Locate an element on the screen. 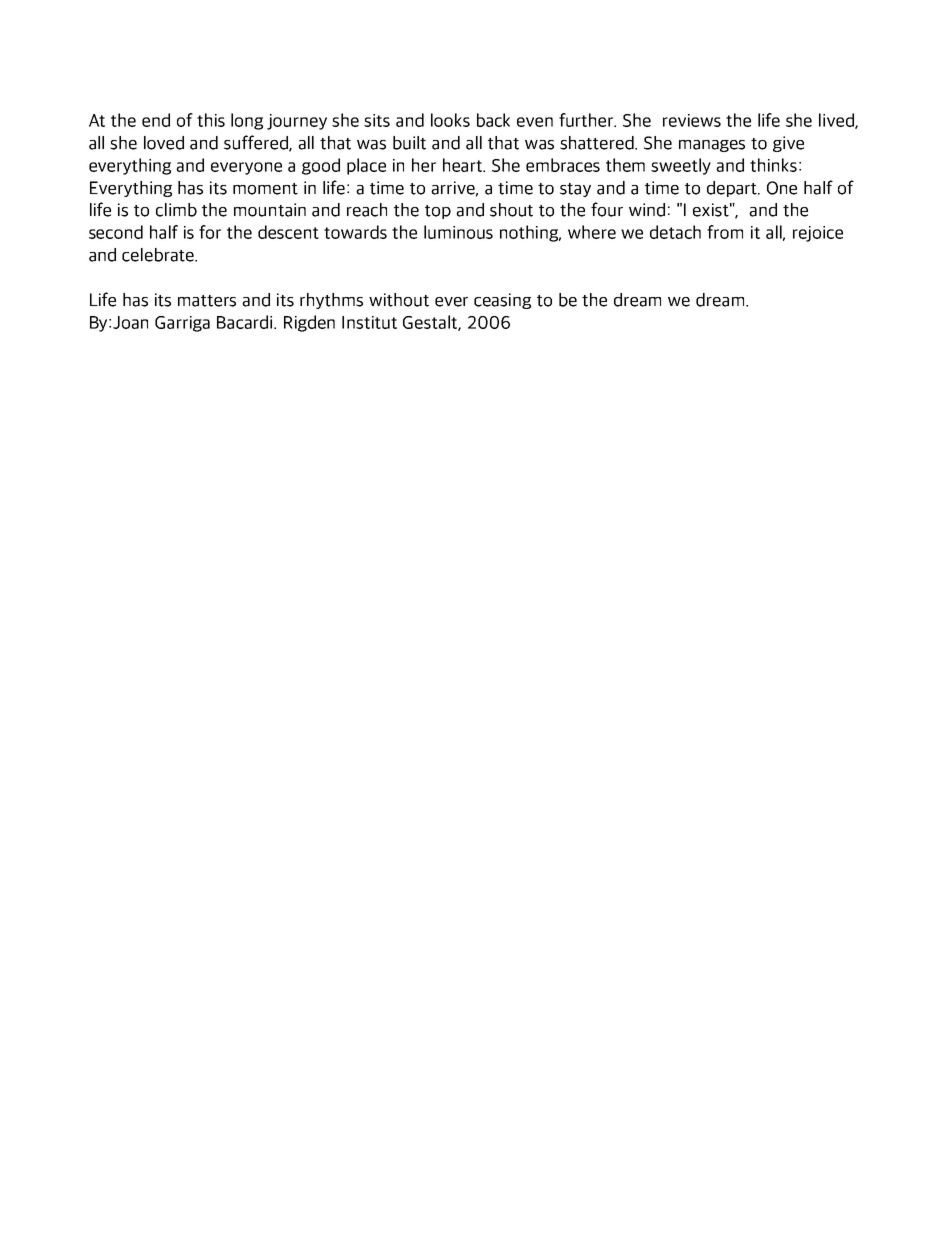 The height and width of the screenshot is (1233, 952). reviews is located at coordinates (692, 120).
